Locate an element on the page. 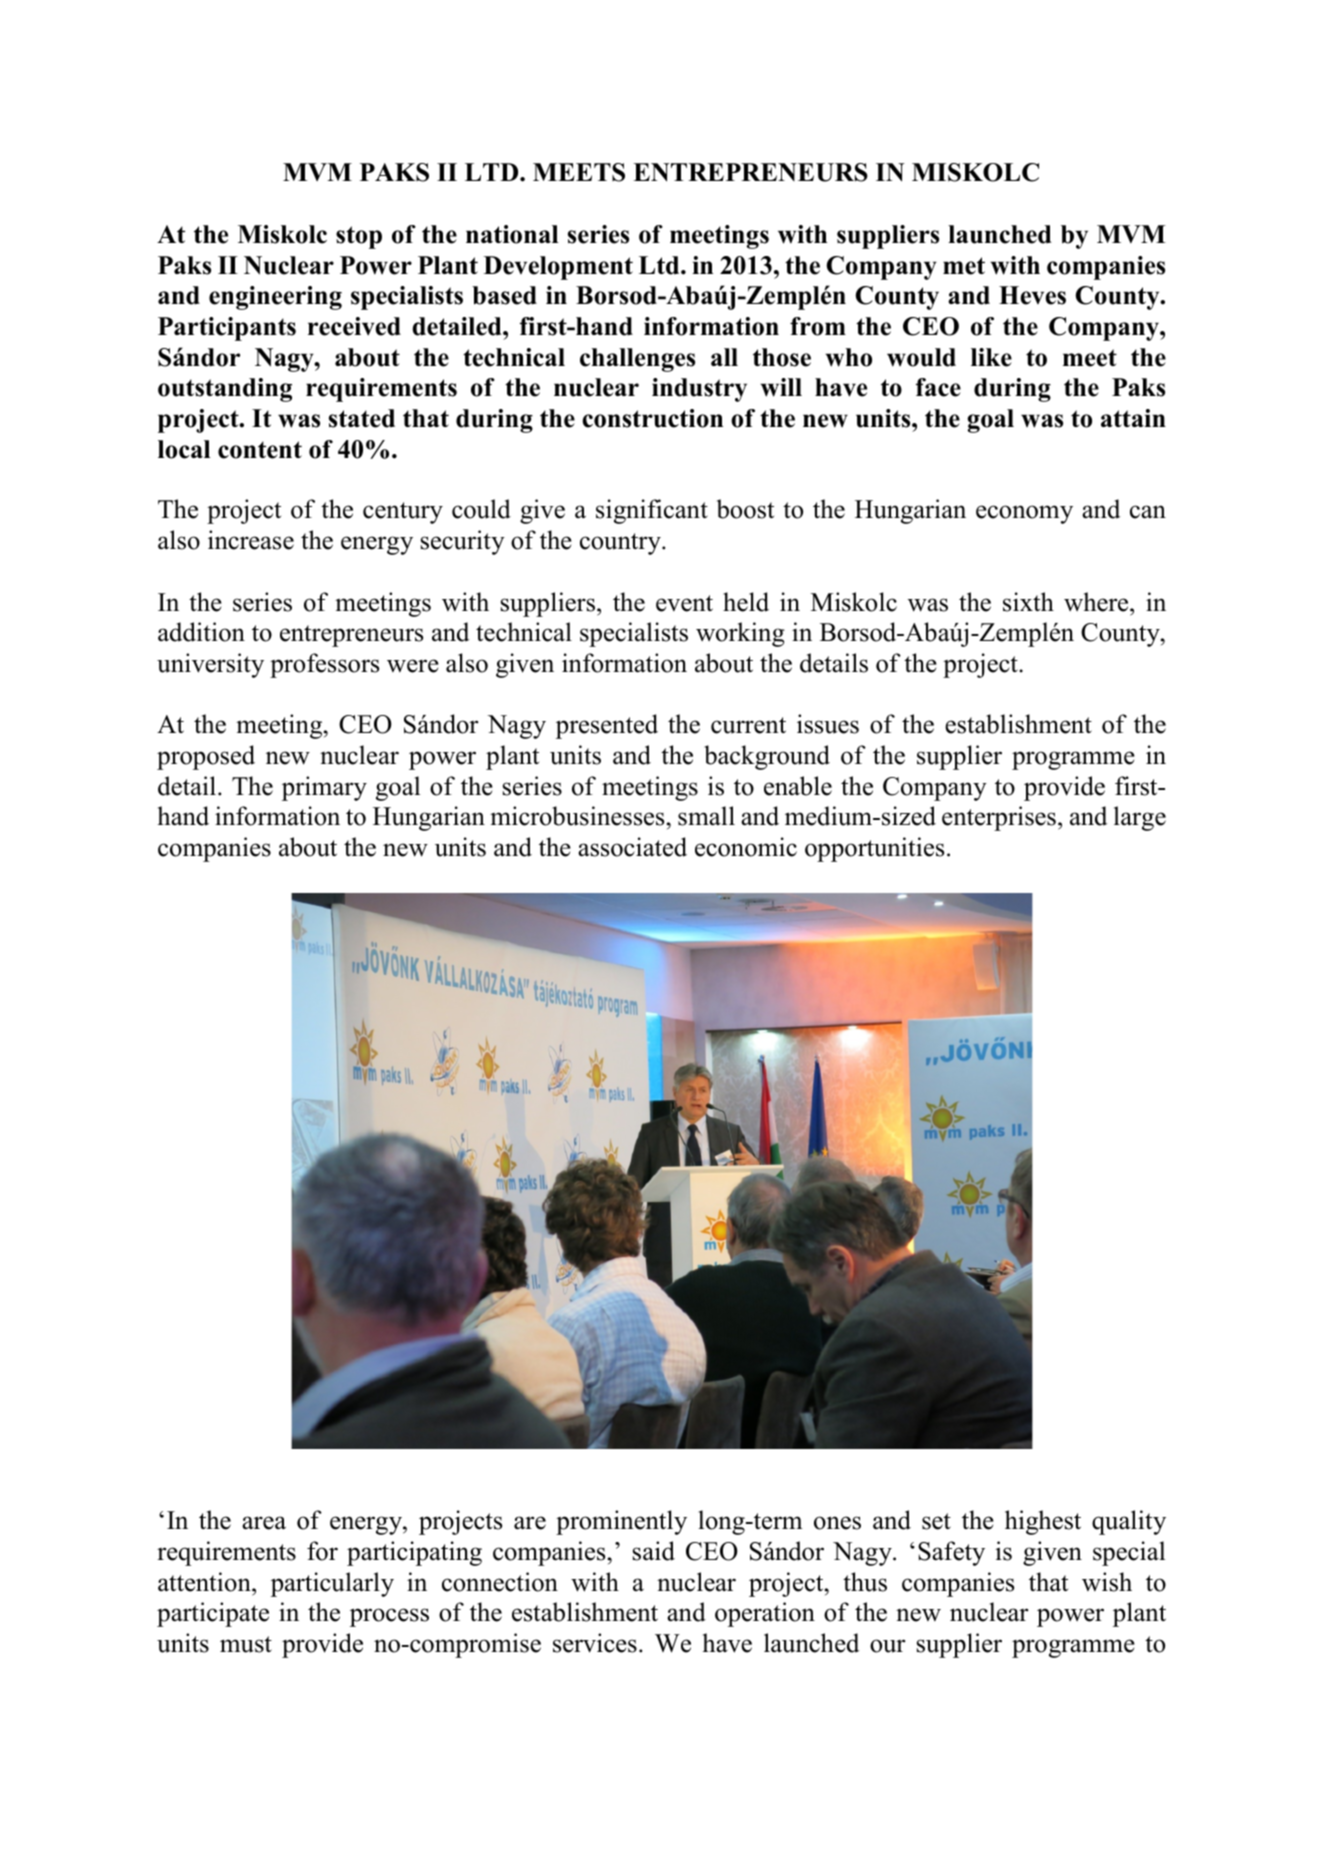  country is located at coordinates (621, 544).
